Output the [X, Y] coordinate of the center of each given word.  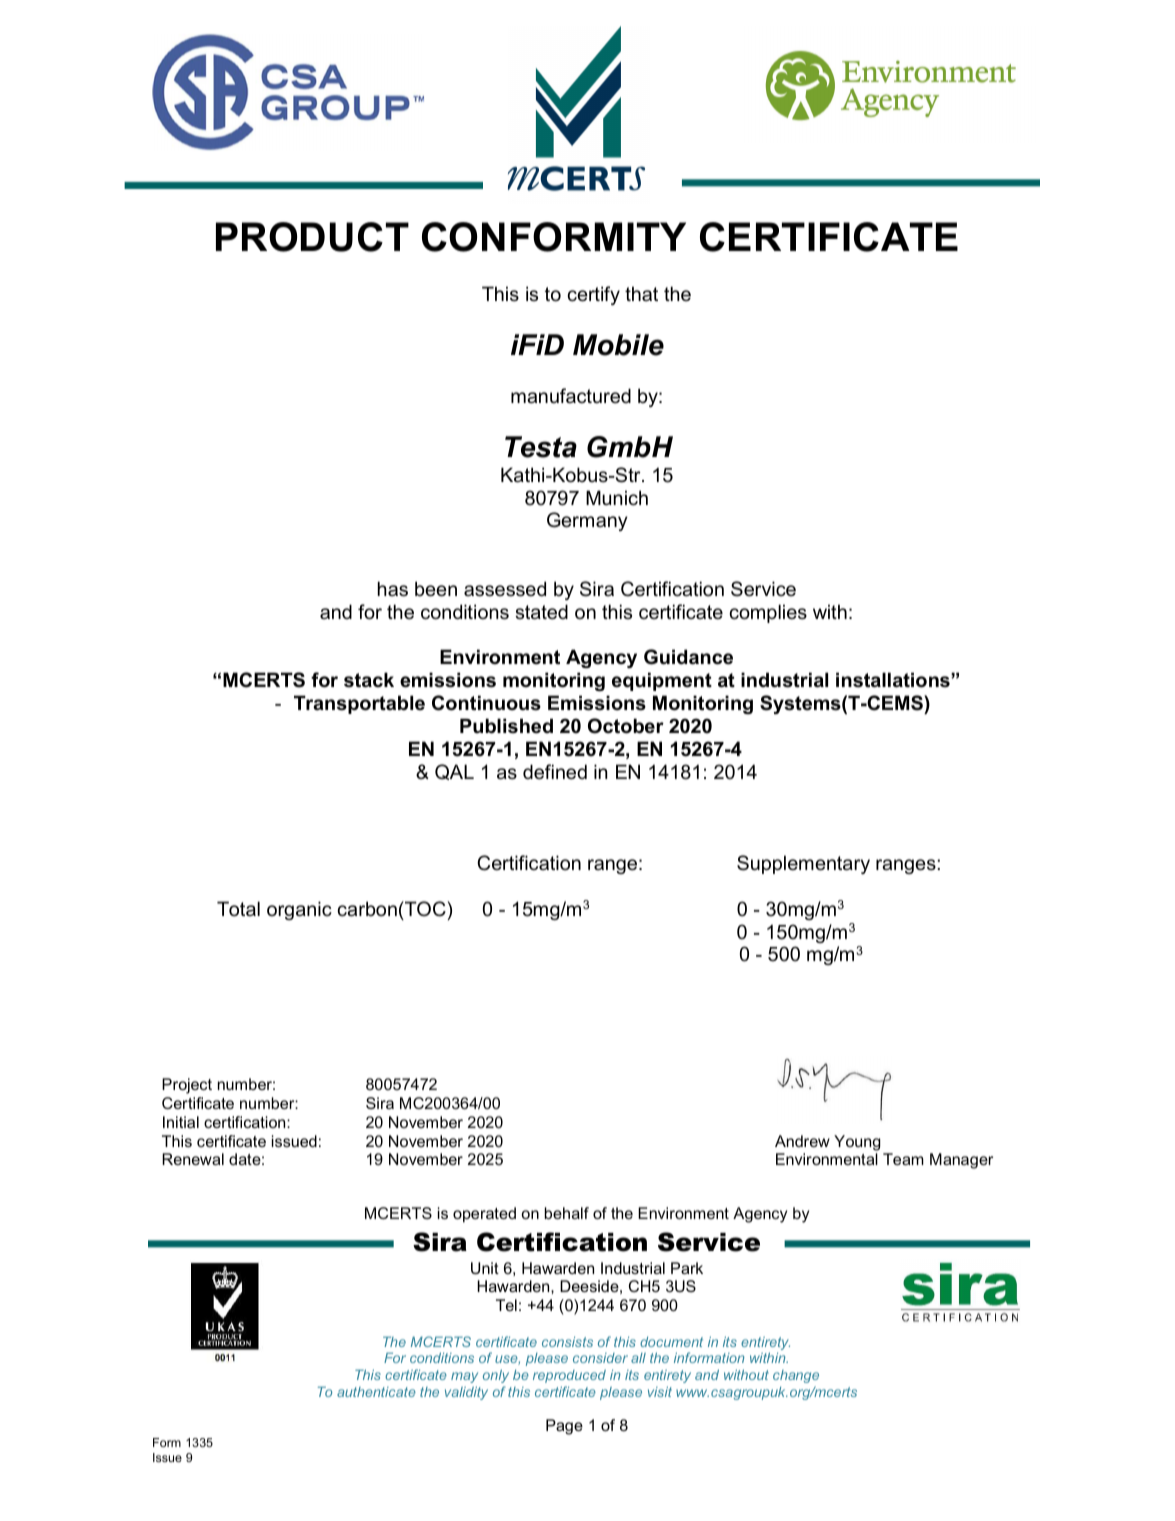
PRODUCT [312, 237]
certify [594, 295]
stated [541, 612]
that [641, 293]
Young [857, 1143]
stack [369, 680]
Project [187, 1086]
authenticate [376, 1392]
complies [768, 613]
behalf [567, 1213]
